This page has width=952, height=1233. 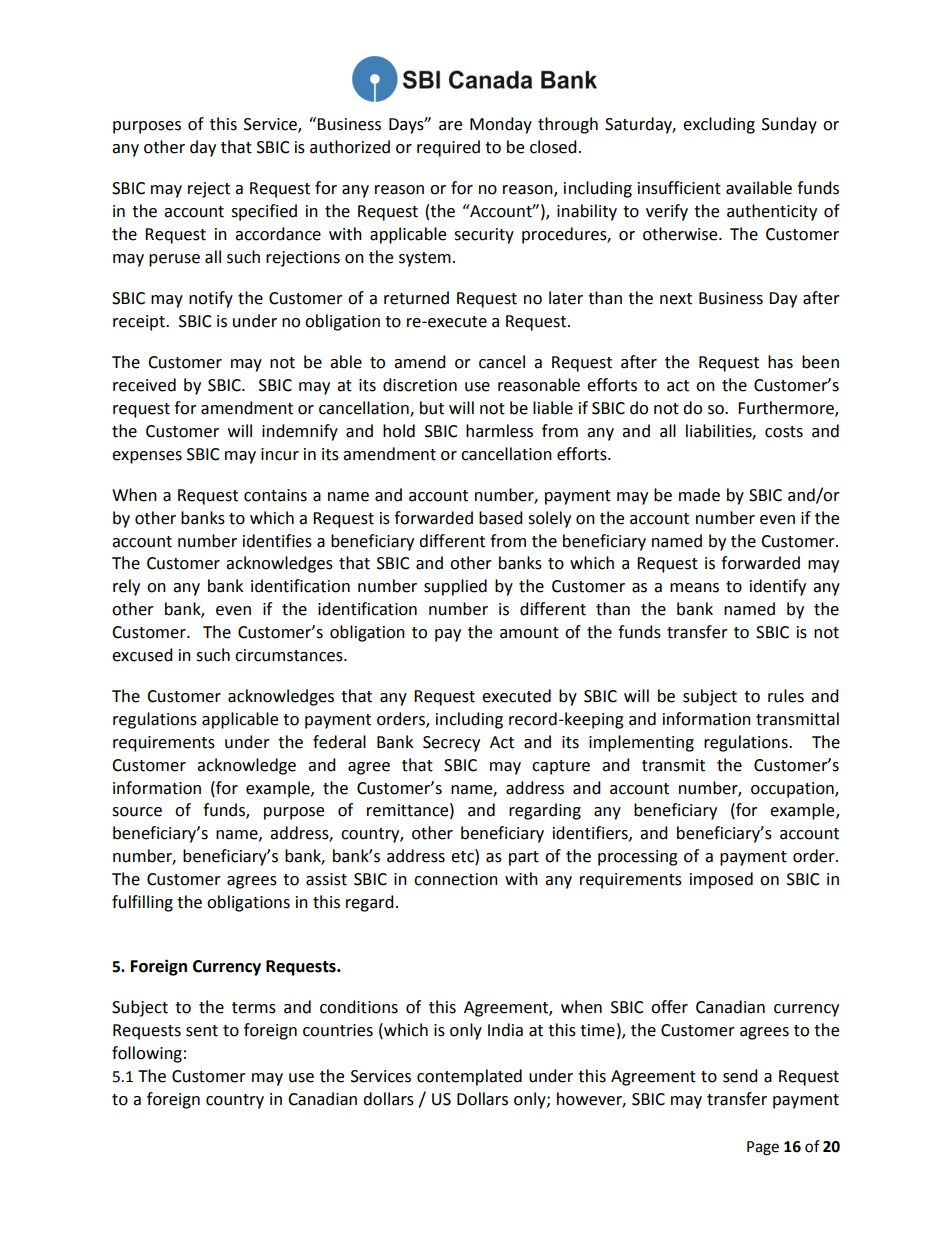 What do you see at coordinates (501, 518) in the page?
I see `based` at bounding box center [501, 518].
